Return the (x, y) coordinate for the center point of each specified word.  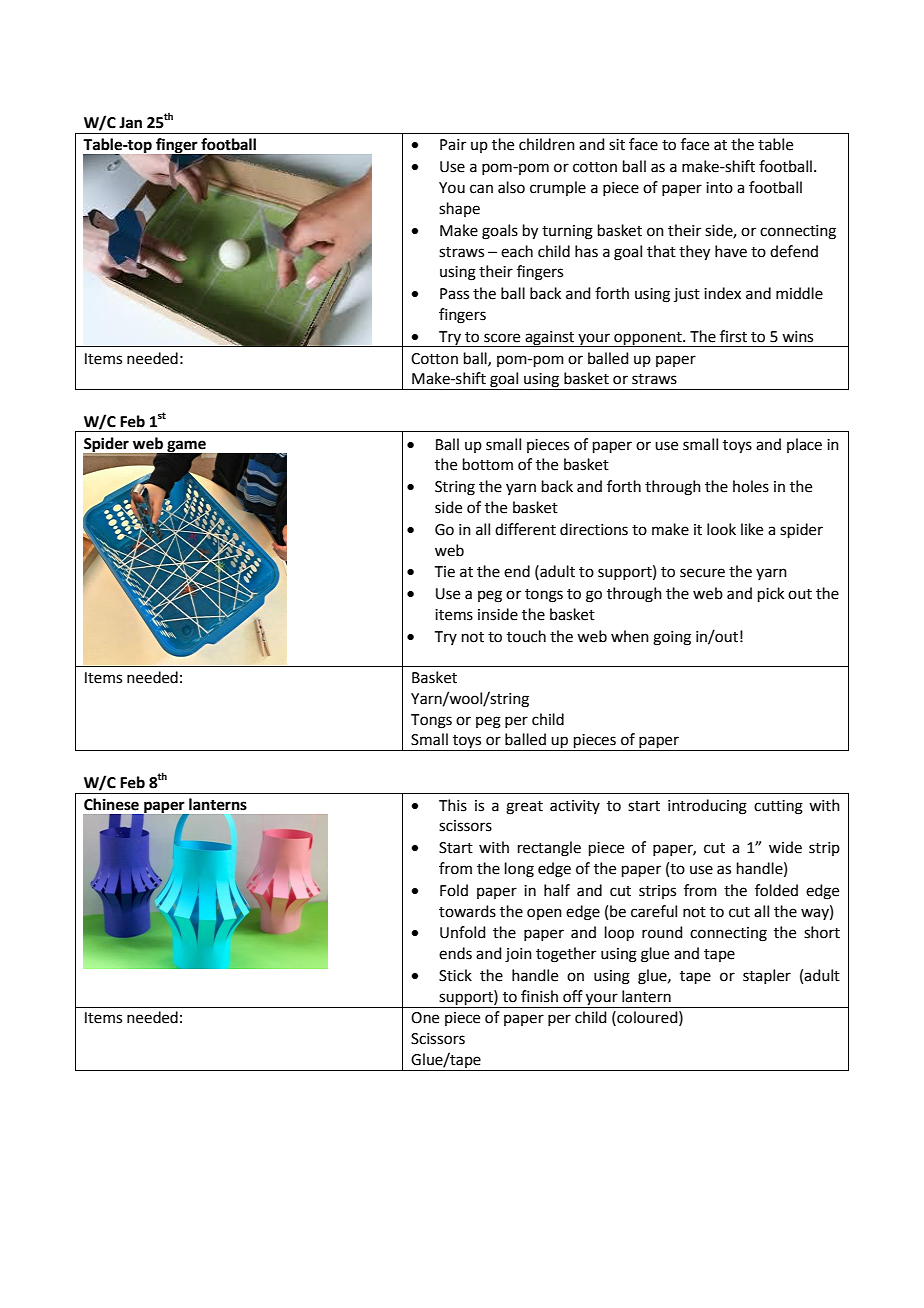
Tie (445, 572)
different (525, 529)
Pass (454, 294)
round (662, 932)
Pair (453, 145)
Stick (455, 975)
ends (455, 953)
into (719, 188)
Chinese (111, 804)
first (733, 336)
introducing (707, 807)
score (502, 338)
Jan (130, 123)
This (453, 805)
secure (702, 573)
